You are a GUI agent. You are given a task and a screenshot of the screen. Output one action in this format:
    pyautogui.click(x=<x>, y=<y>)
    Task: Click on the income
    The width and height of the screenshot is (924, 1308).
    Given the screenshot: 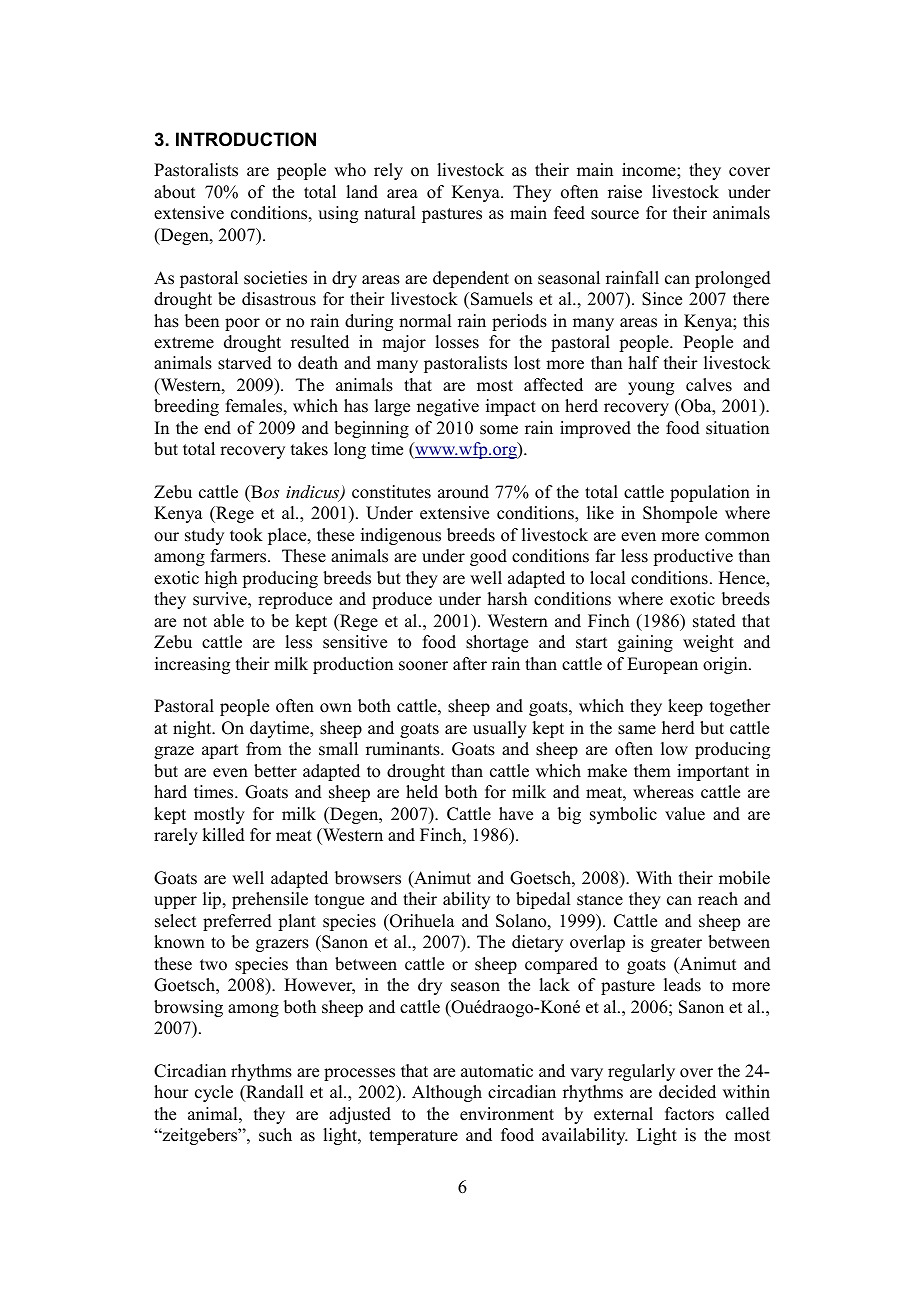 What is the action you would take?
    pyautogui.click(x=650, y=170)
